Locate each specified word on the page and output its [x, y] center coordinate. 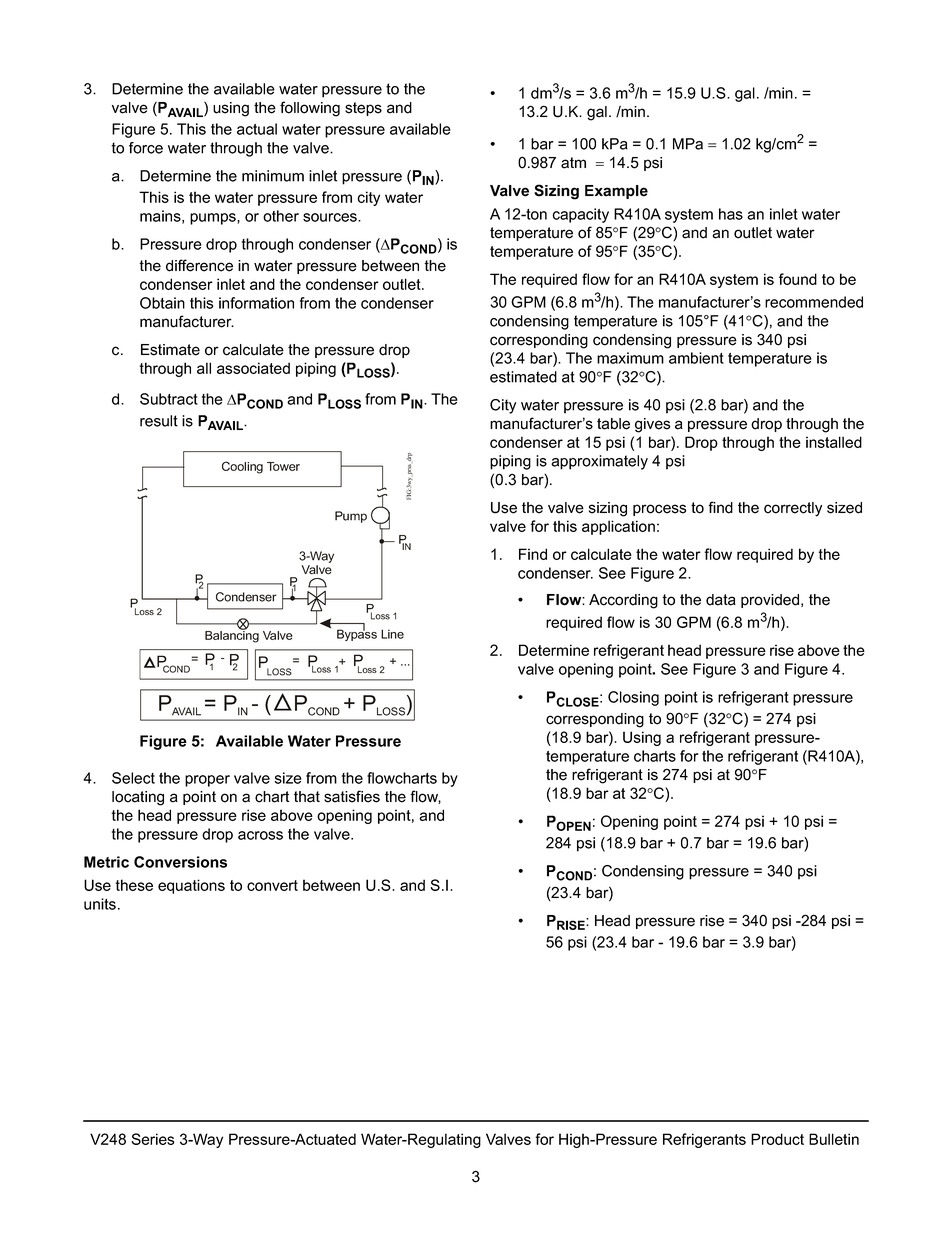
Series [153, 1139]
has [731, 214]
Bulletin [834, 1139]
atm [573, 163]
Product [777, 1139]
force [146, 148]
